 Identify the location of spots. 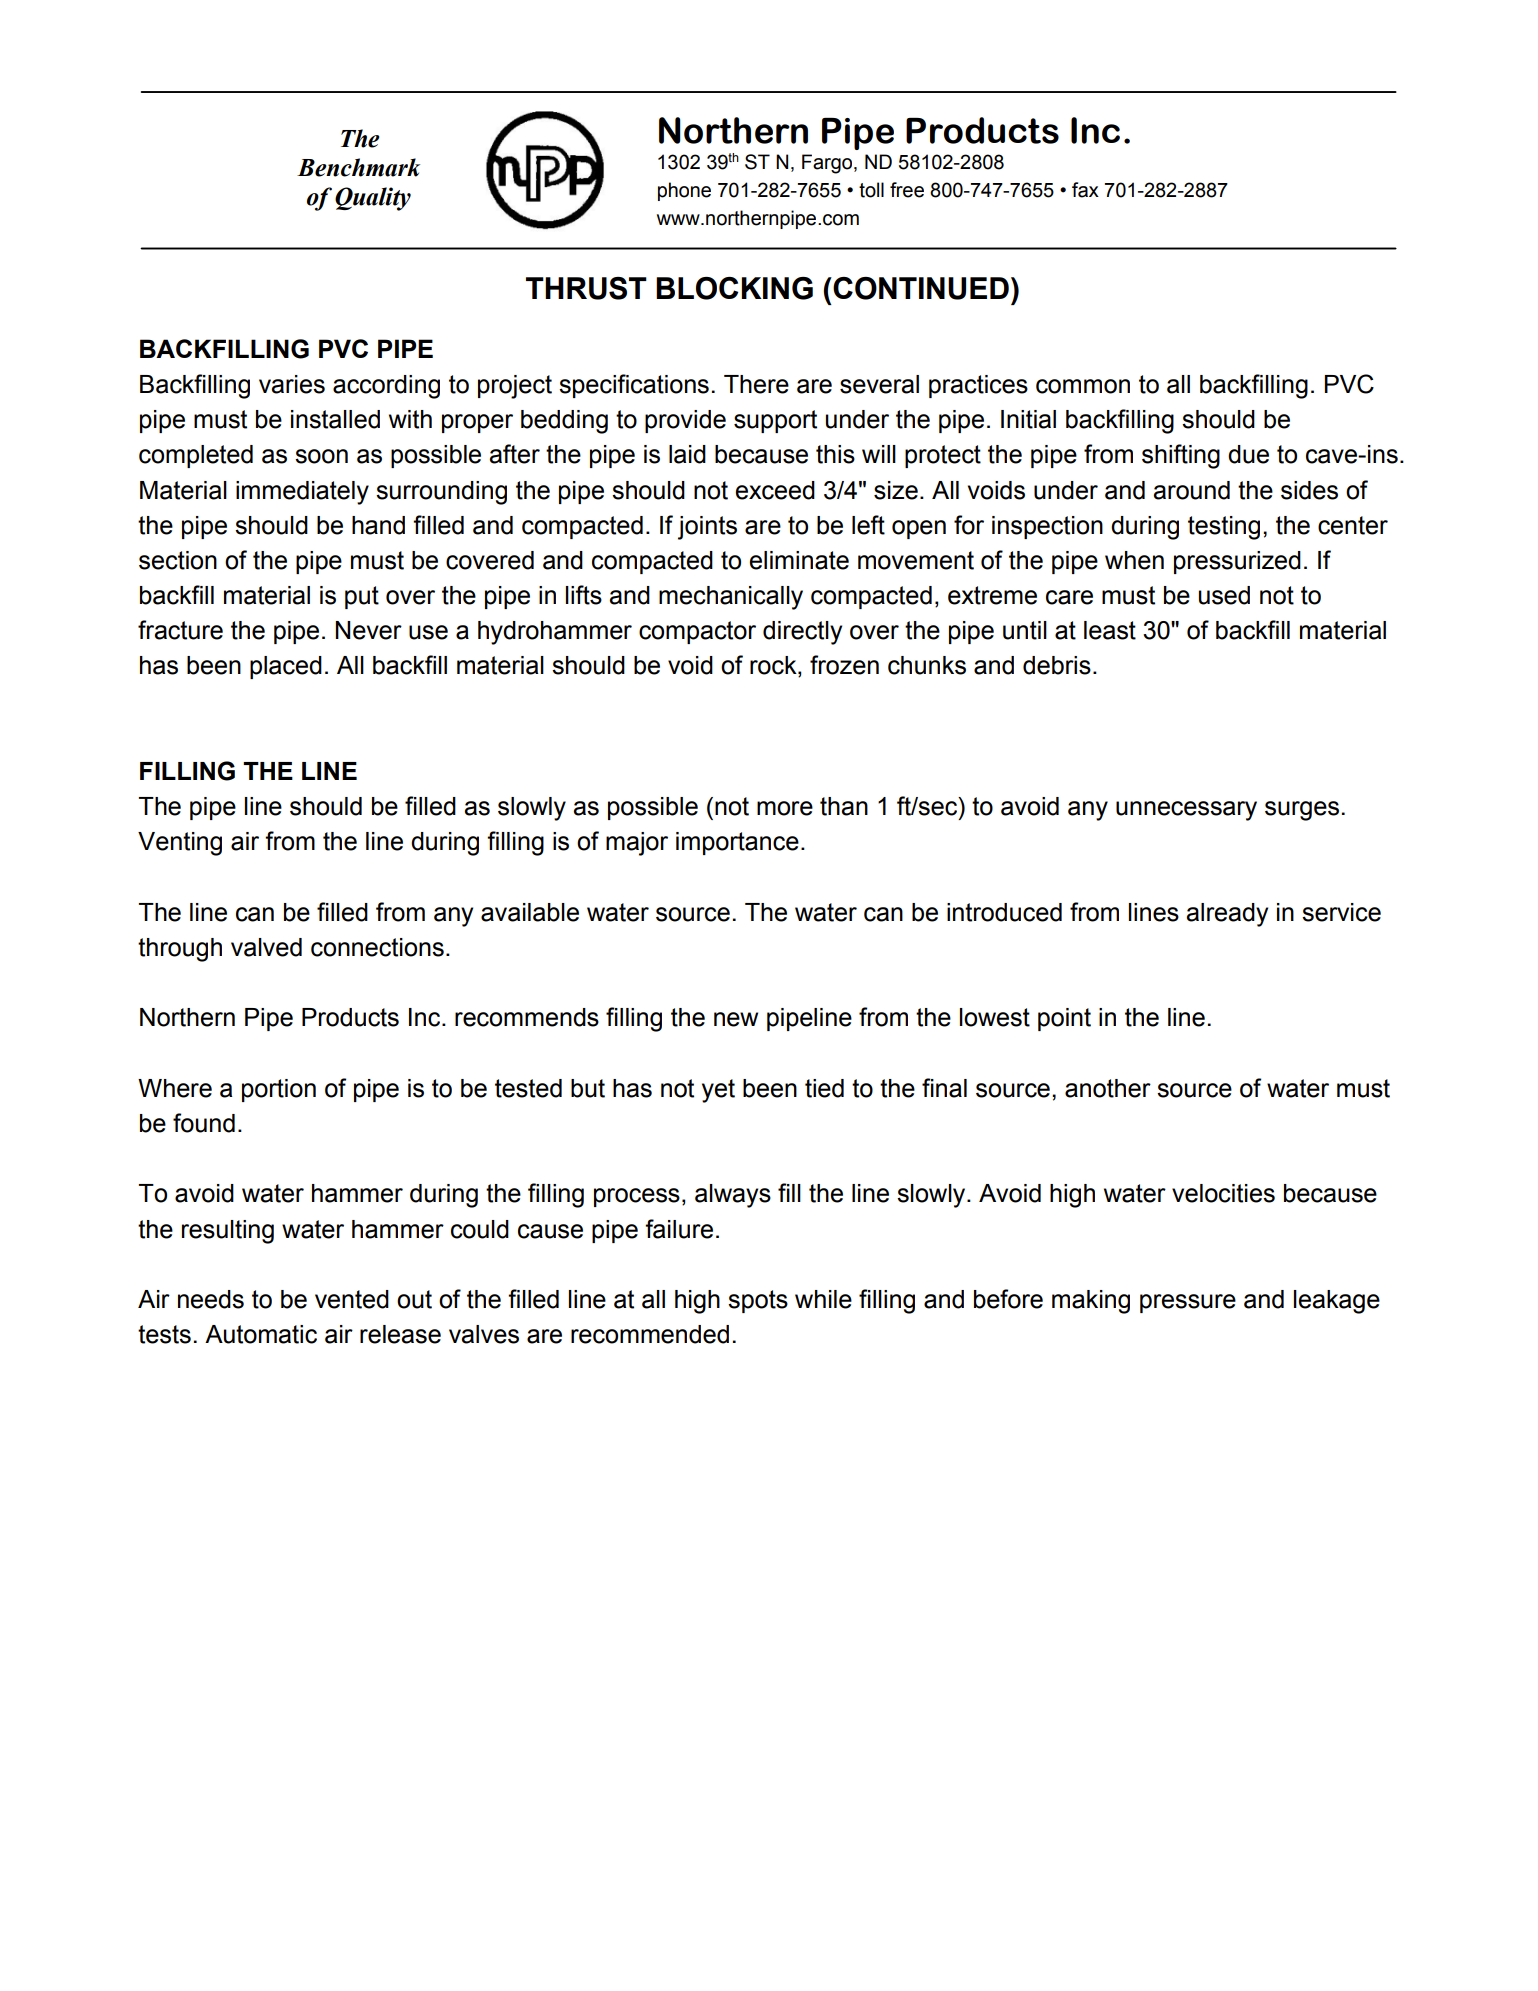
(758, 1301).
